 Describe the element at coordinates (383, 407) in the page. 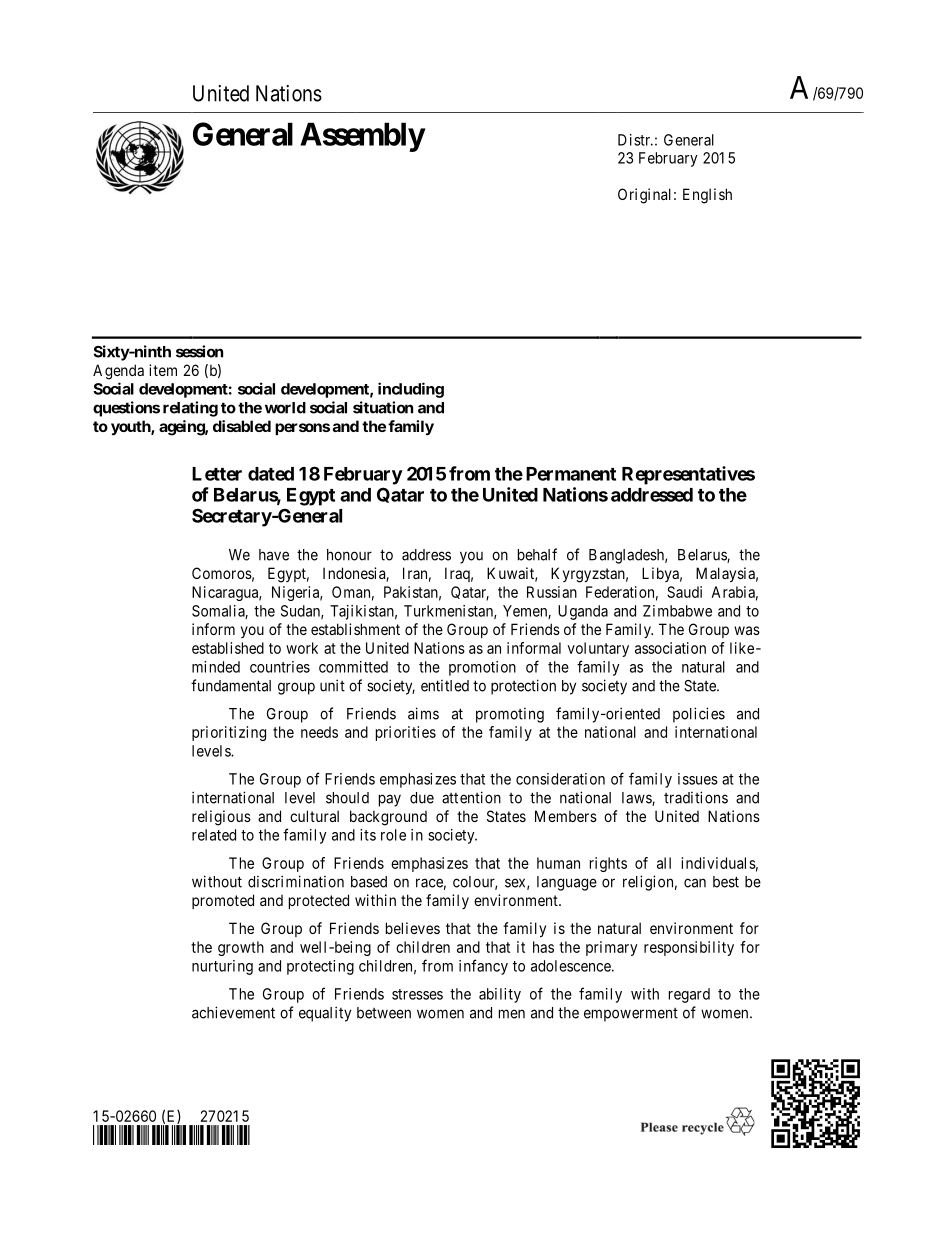

I see `situation` at that location.
